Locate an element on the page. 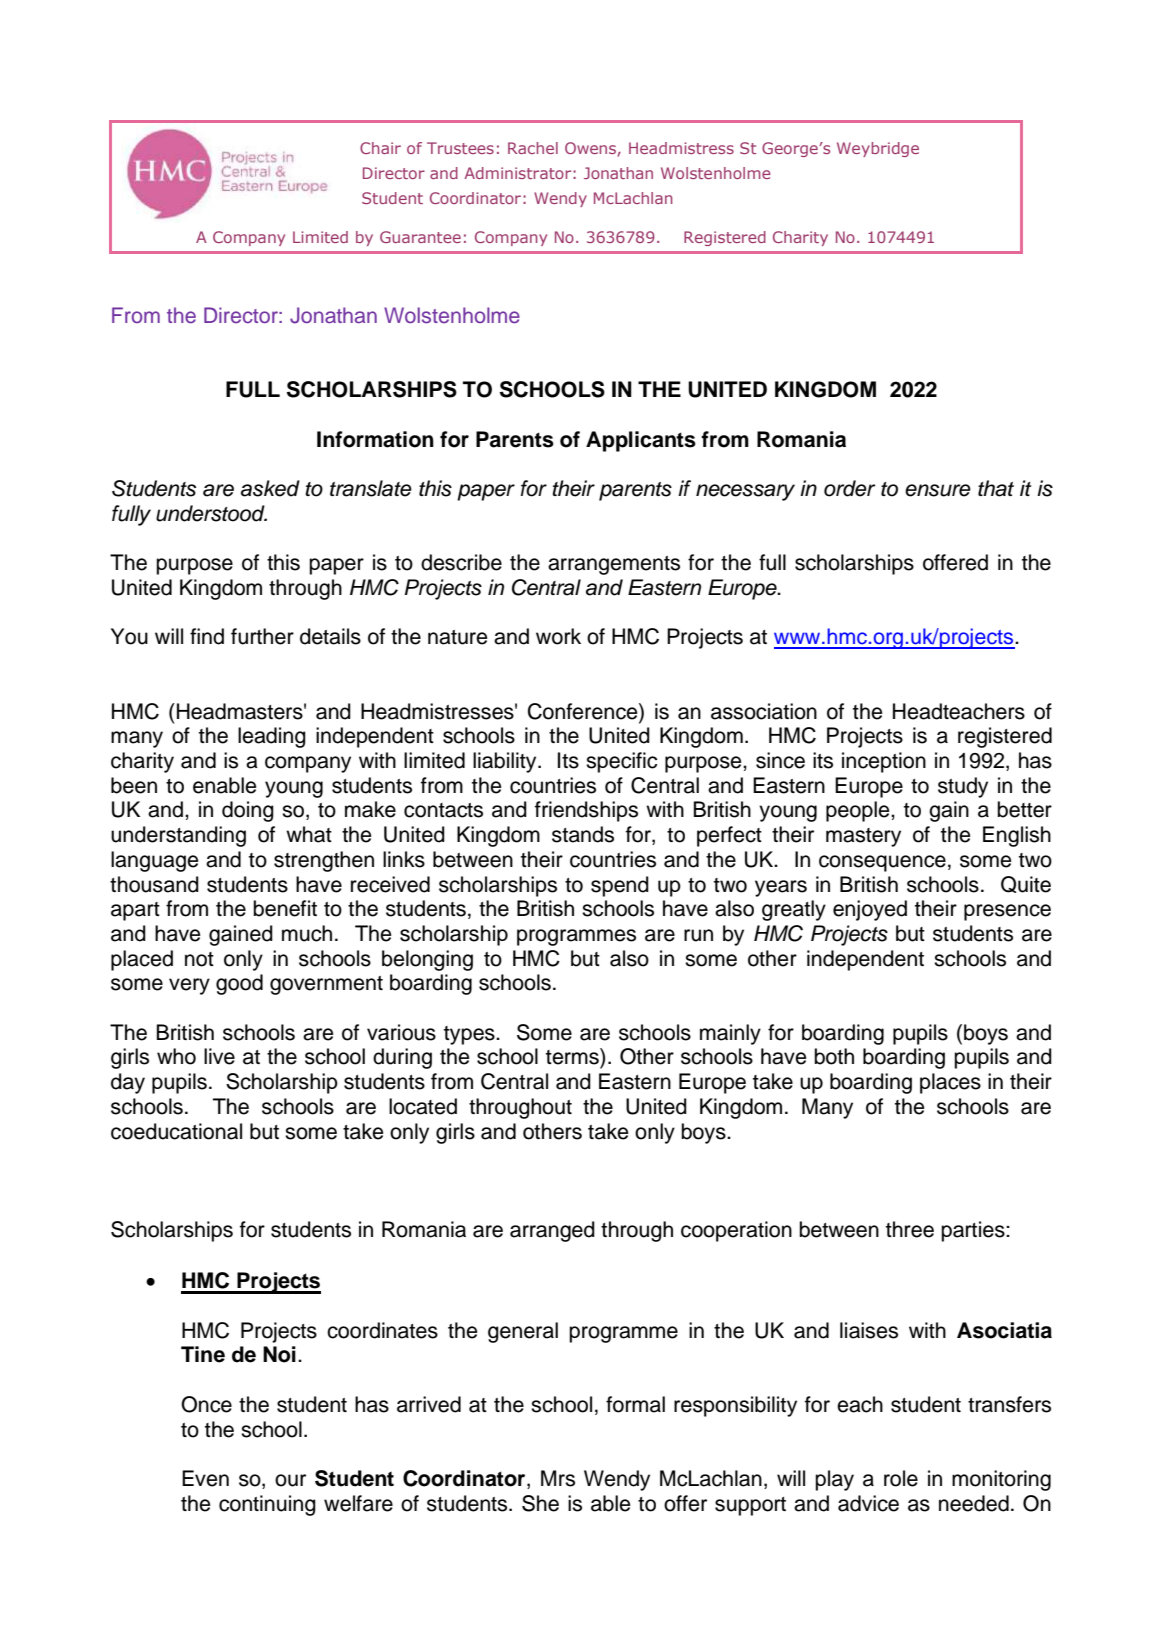  Rachel is located at coordinates (533, 148).
